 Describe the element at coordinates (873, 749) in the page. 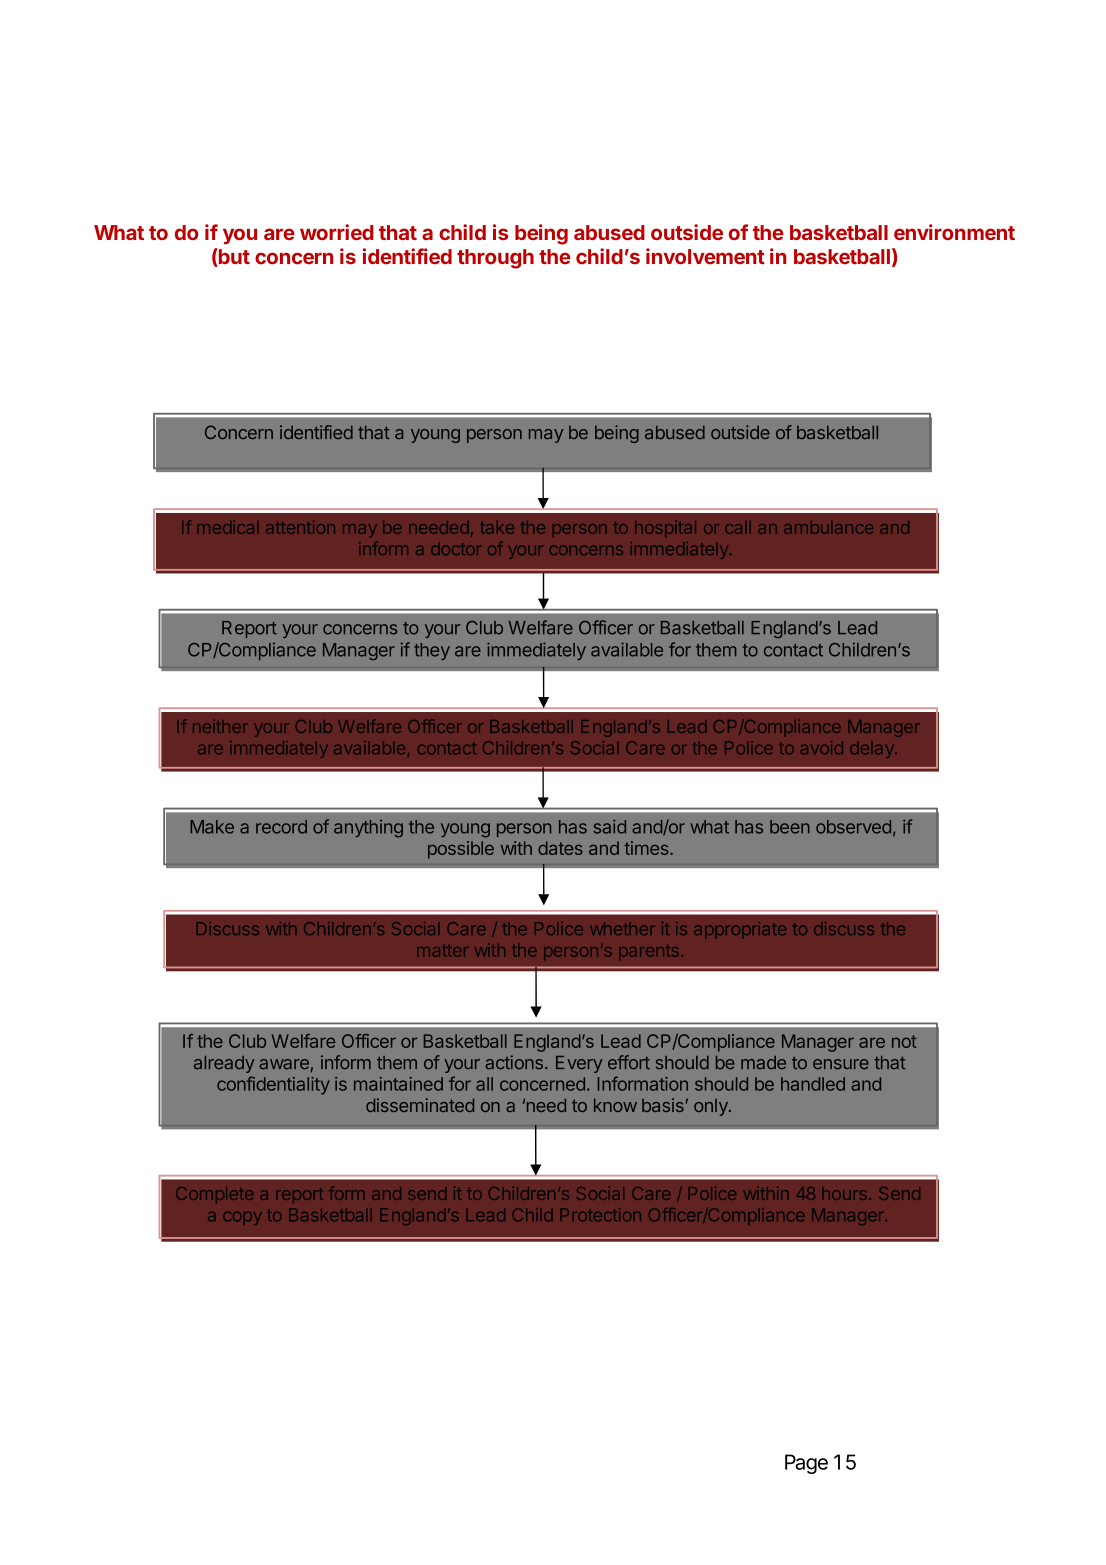

I see `delay` at that location.
